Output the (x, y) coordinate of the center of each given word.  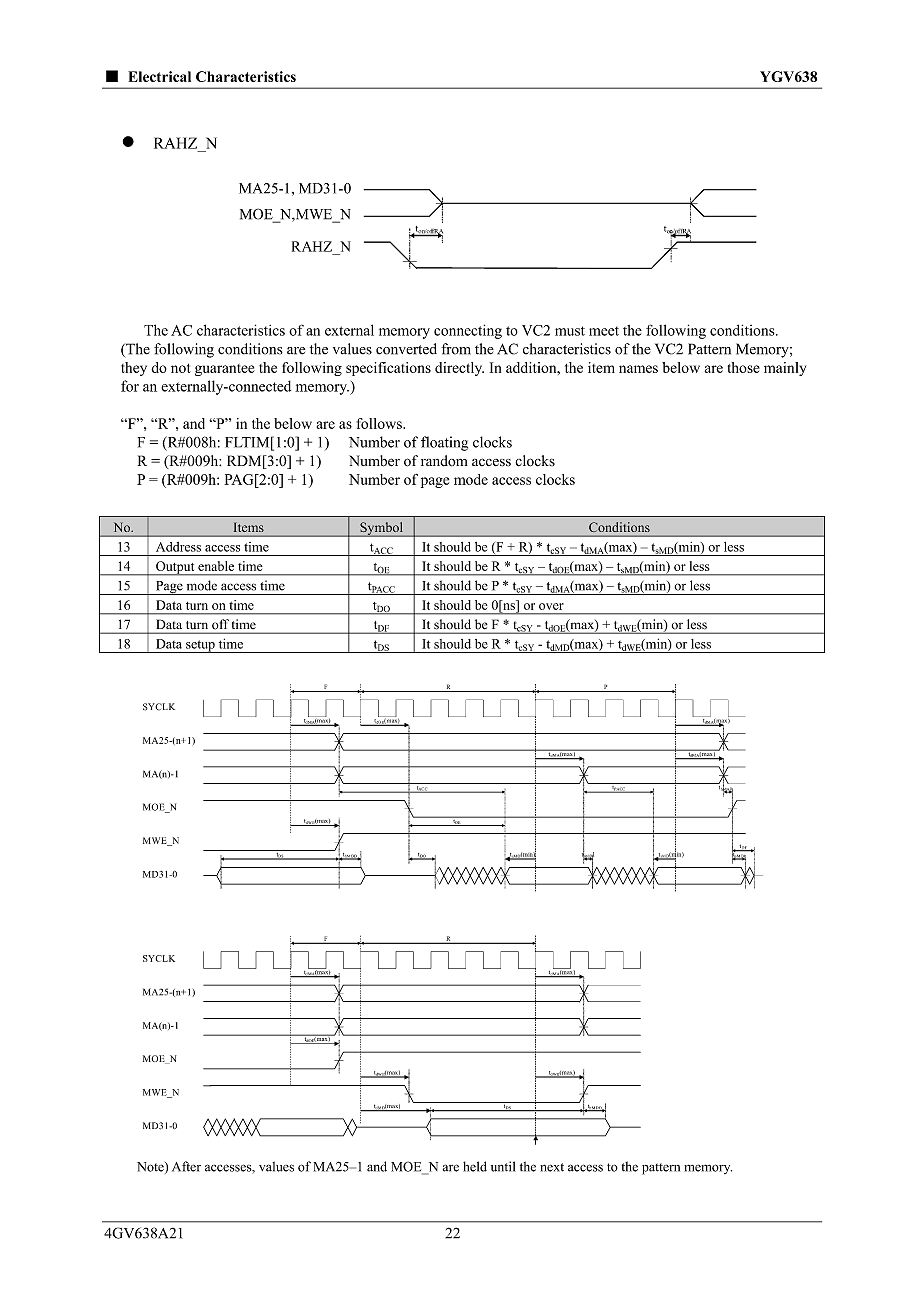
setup (200, 646)
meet (604, 331)
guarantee (225, 370)
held (475, 1166)
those (744, 367)
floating (444, 443)
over (551, 606)
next (552, 1167)
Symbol (381, 529)
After (186, 1166)
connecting (468, 331)
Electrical (159, 76)
